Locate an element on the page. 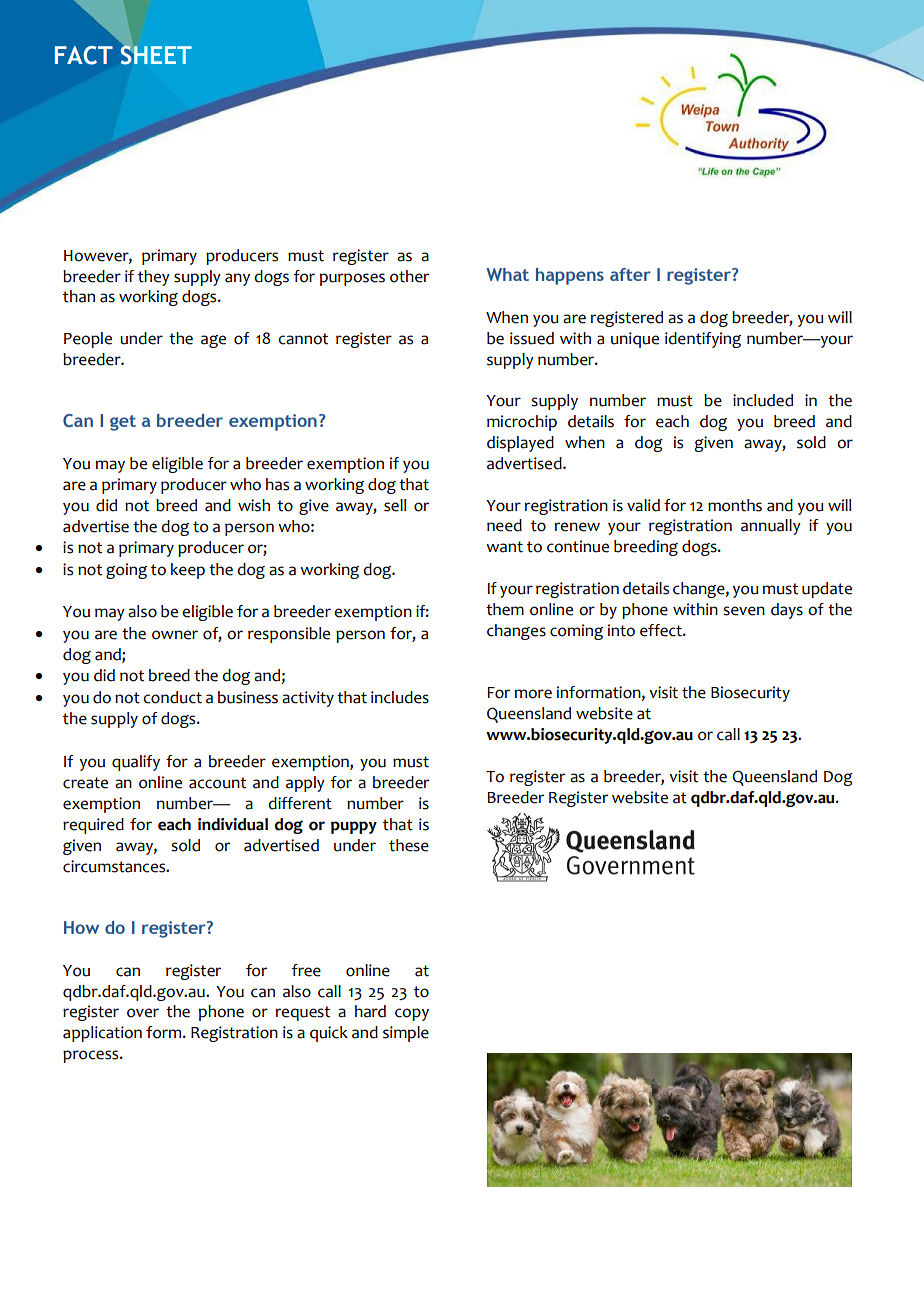 Image resolution: width=924 pixels, height=1309 pixels. copy is located at coordinates (412, 1014).
